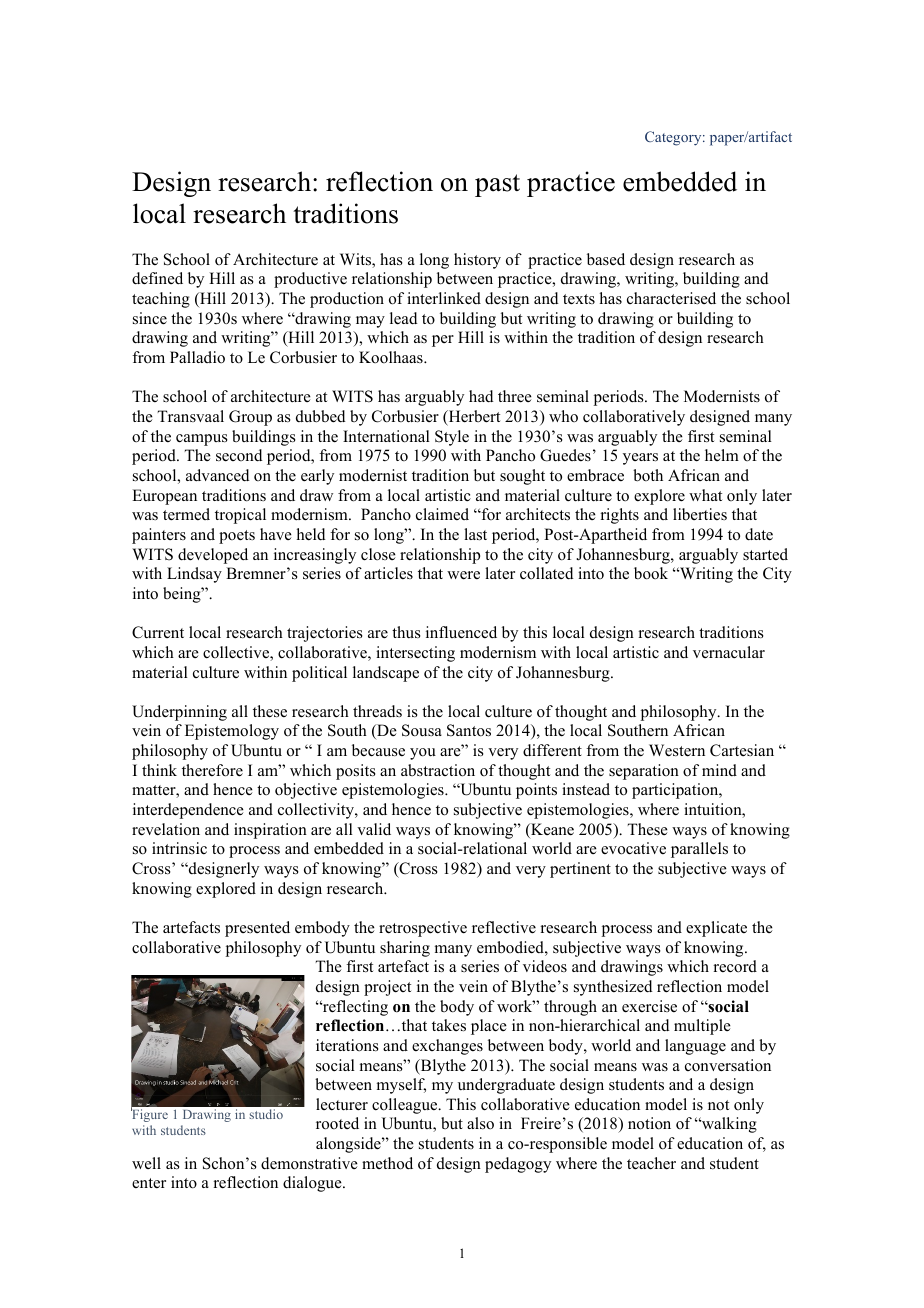  Describe the element at coordinates (497, 185) in the image. I see `past` at that location.
